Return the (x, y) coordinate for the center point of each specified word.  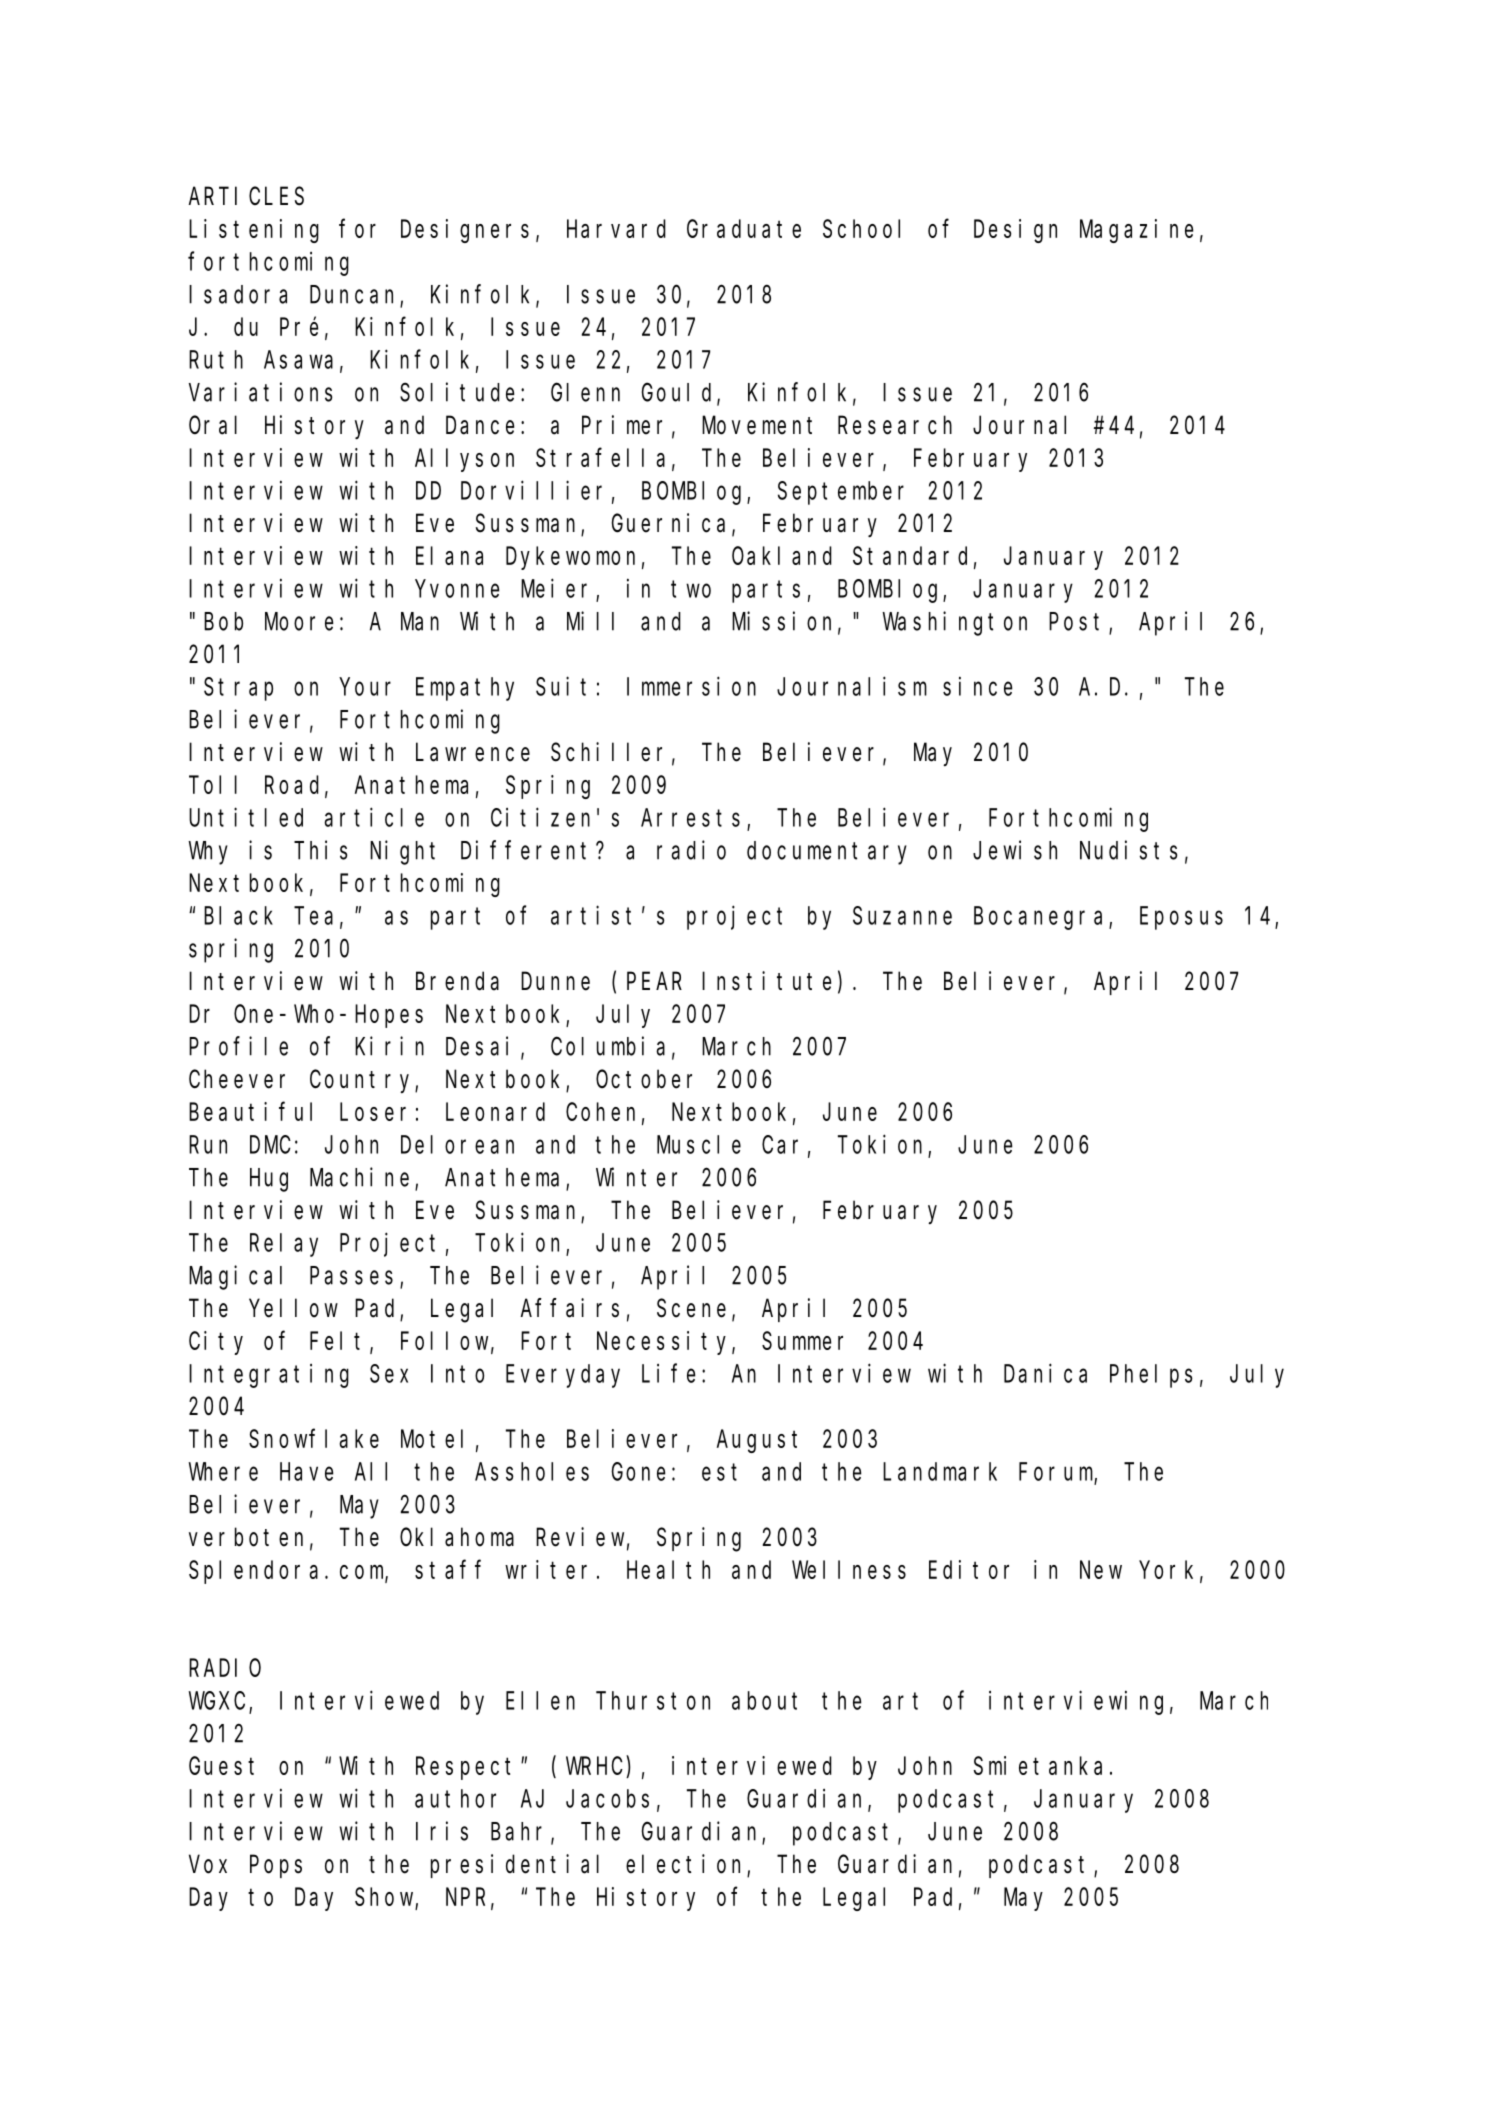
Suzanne (902, 916)
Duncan (355, 296)
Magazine (1136, 231)
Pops (276, 1867)
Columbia (608, 1046)
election (687, 1865)
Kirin (389, 1046)
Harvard (616, 228)
